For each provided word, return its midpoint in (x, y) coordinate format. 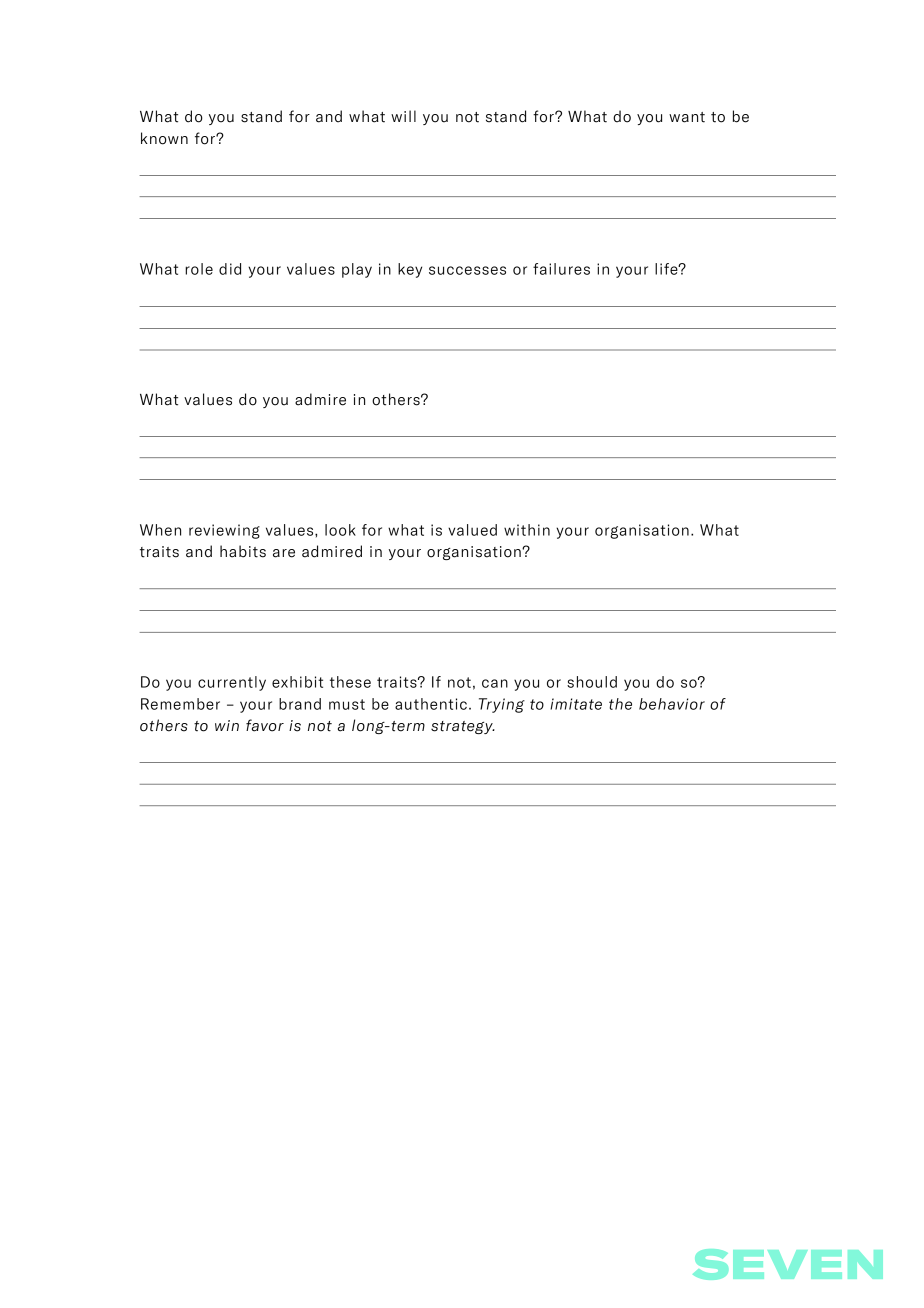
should (592, 682)
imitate (576, 704)
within (527, 530)
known (164, 138)
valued (472, 530)
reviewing (224, 531)
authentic (431, 704)
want (687, 117)
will (403, 116)
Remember (180, 704)
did (230, 269)
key (410, 270)
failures (561, 269)
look (340, 530)
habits (243, 551)
